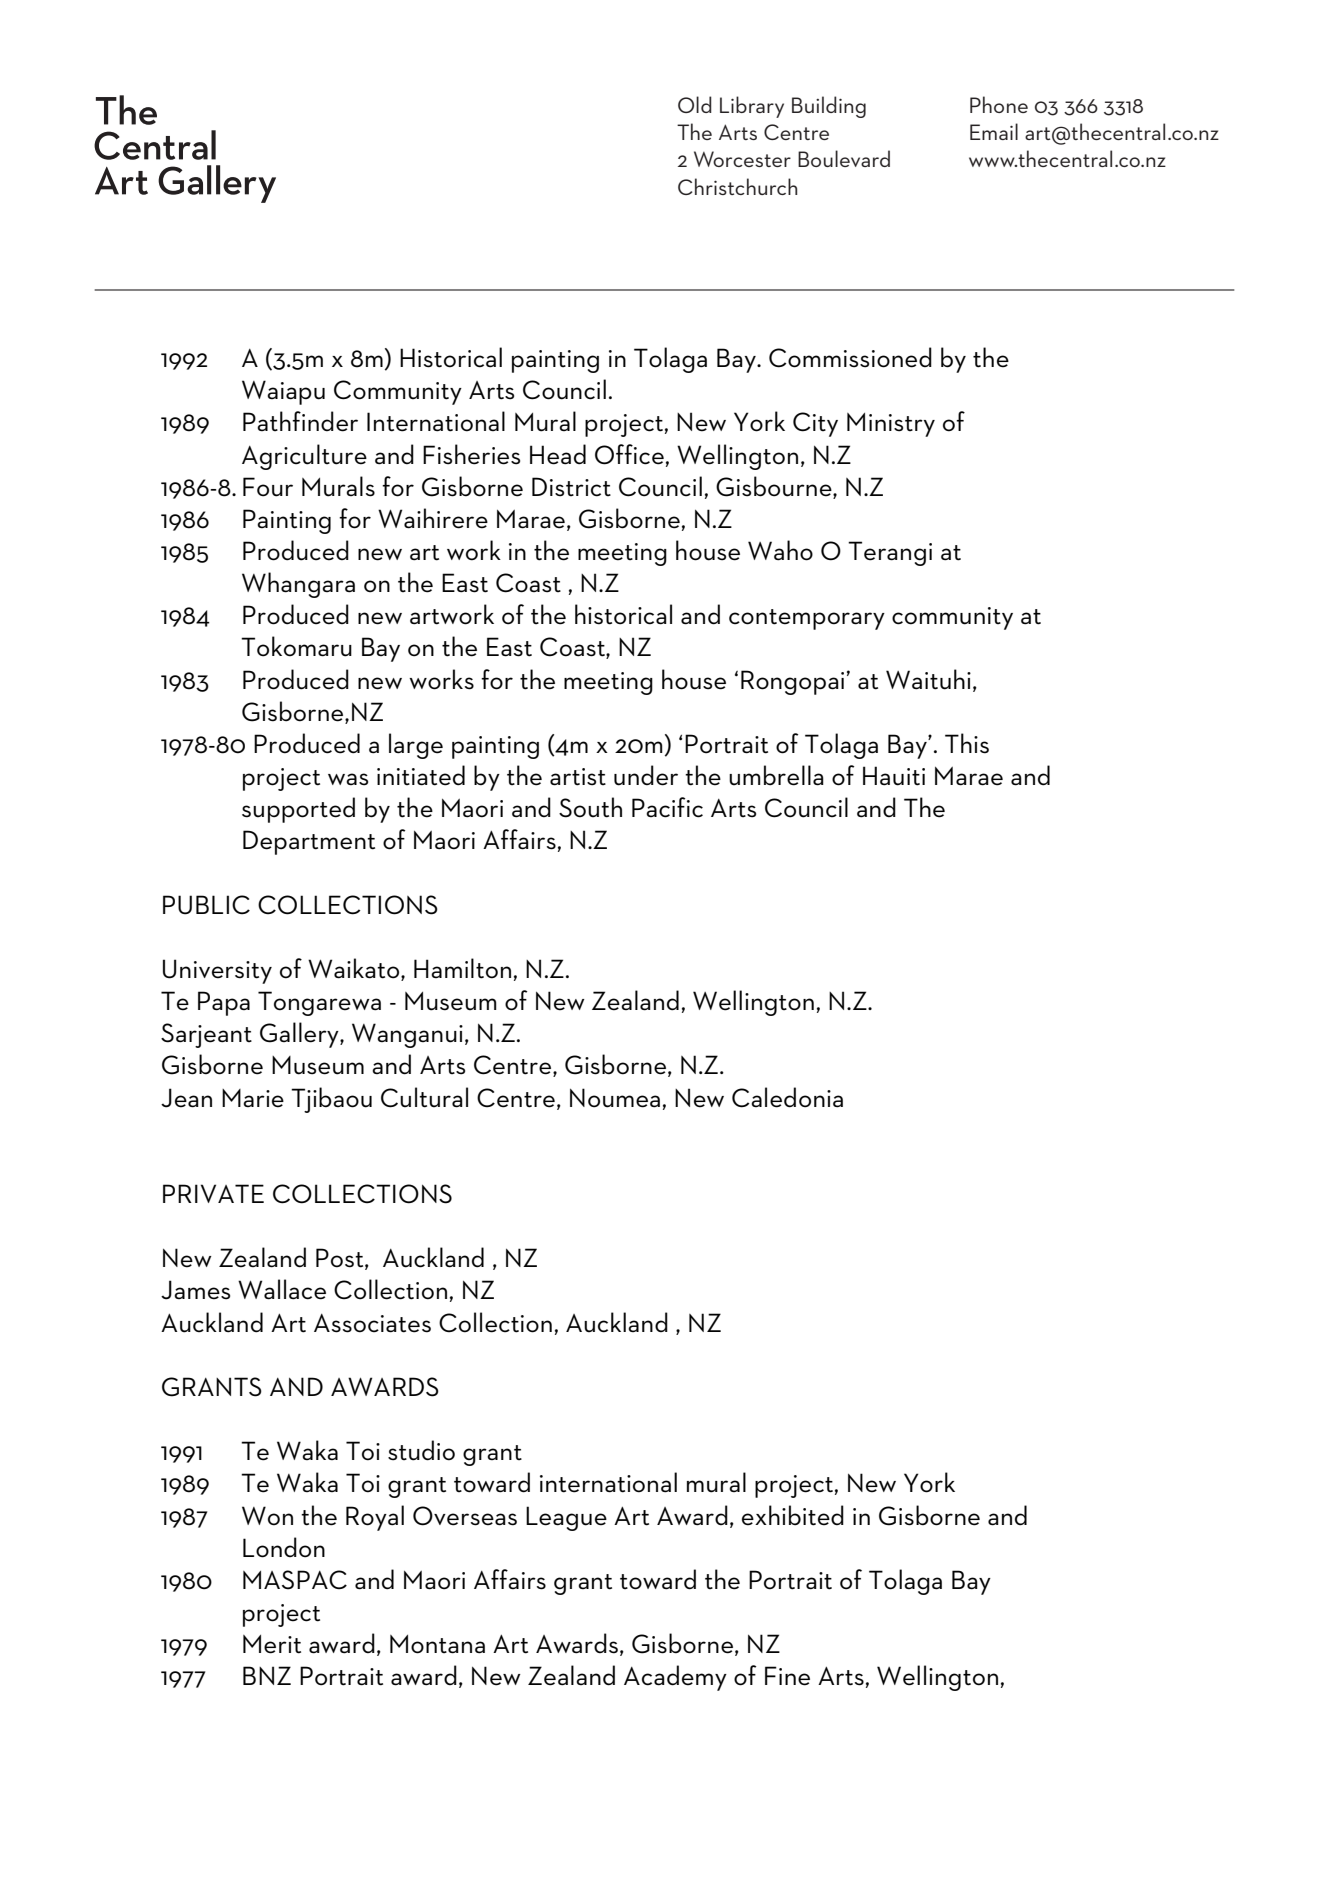 Image resolution: width=1329 pixels, height=1880 pixels. What do you see at coordinates (675, 1678) in the screenshot?
I see `Academy` at bounding box center [675, 1678].
